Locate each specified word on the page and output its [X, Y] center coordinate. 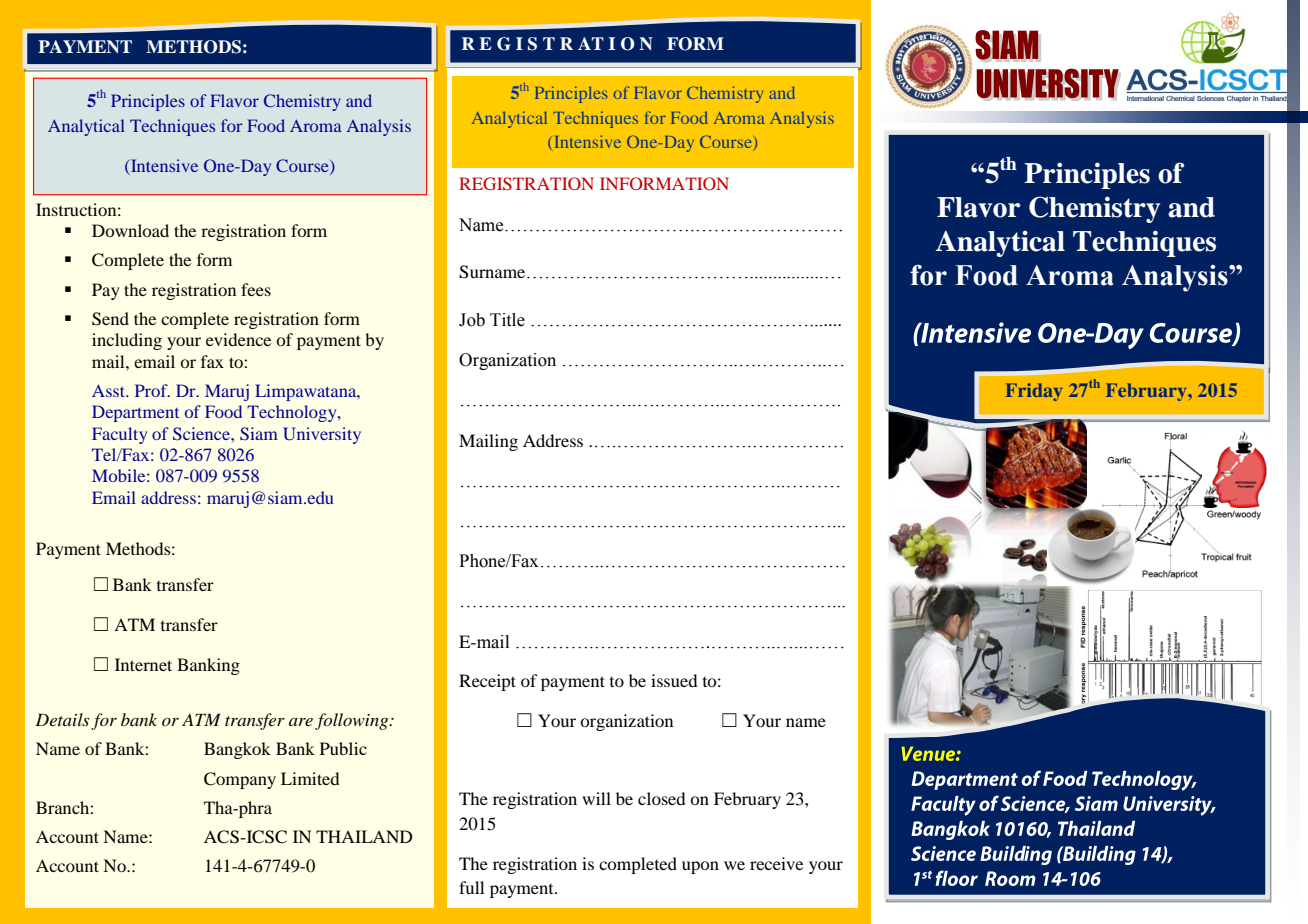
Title [507, 320]
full [471, 887]
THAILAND [364, 836]
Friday [1033, 392]
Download [130, 230]
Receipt [487, 682]
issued [674, 680]
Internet [143, 664]
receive [776, 863]
